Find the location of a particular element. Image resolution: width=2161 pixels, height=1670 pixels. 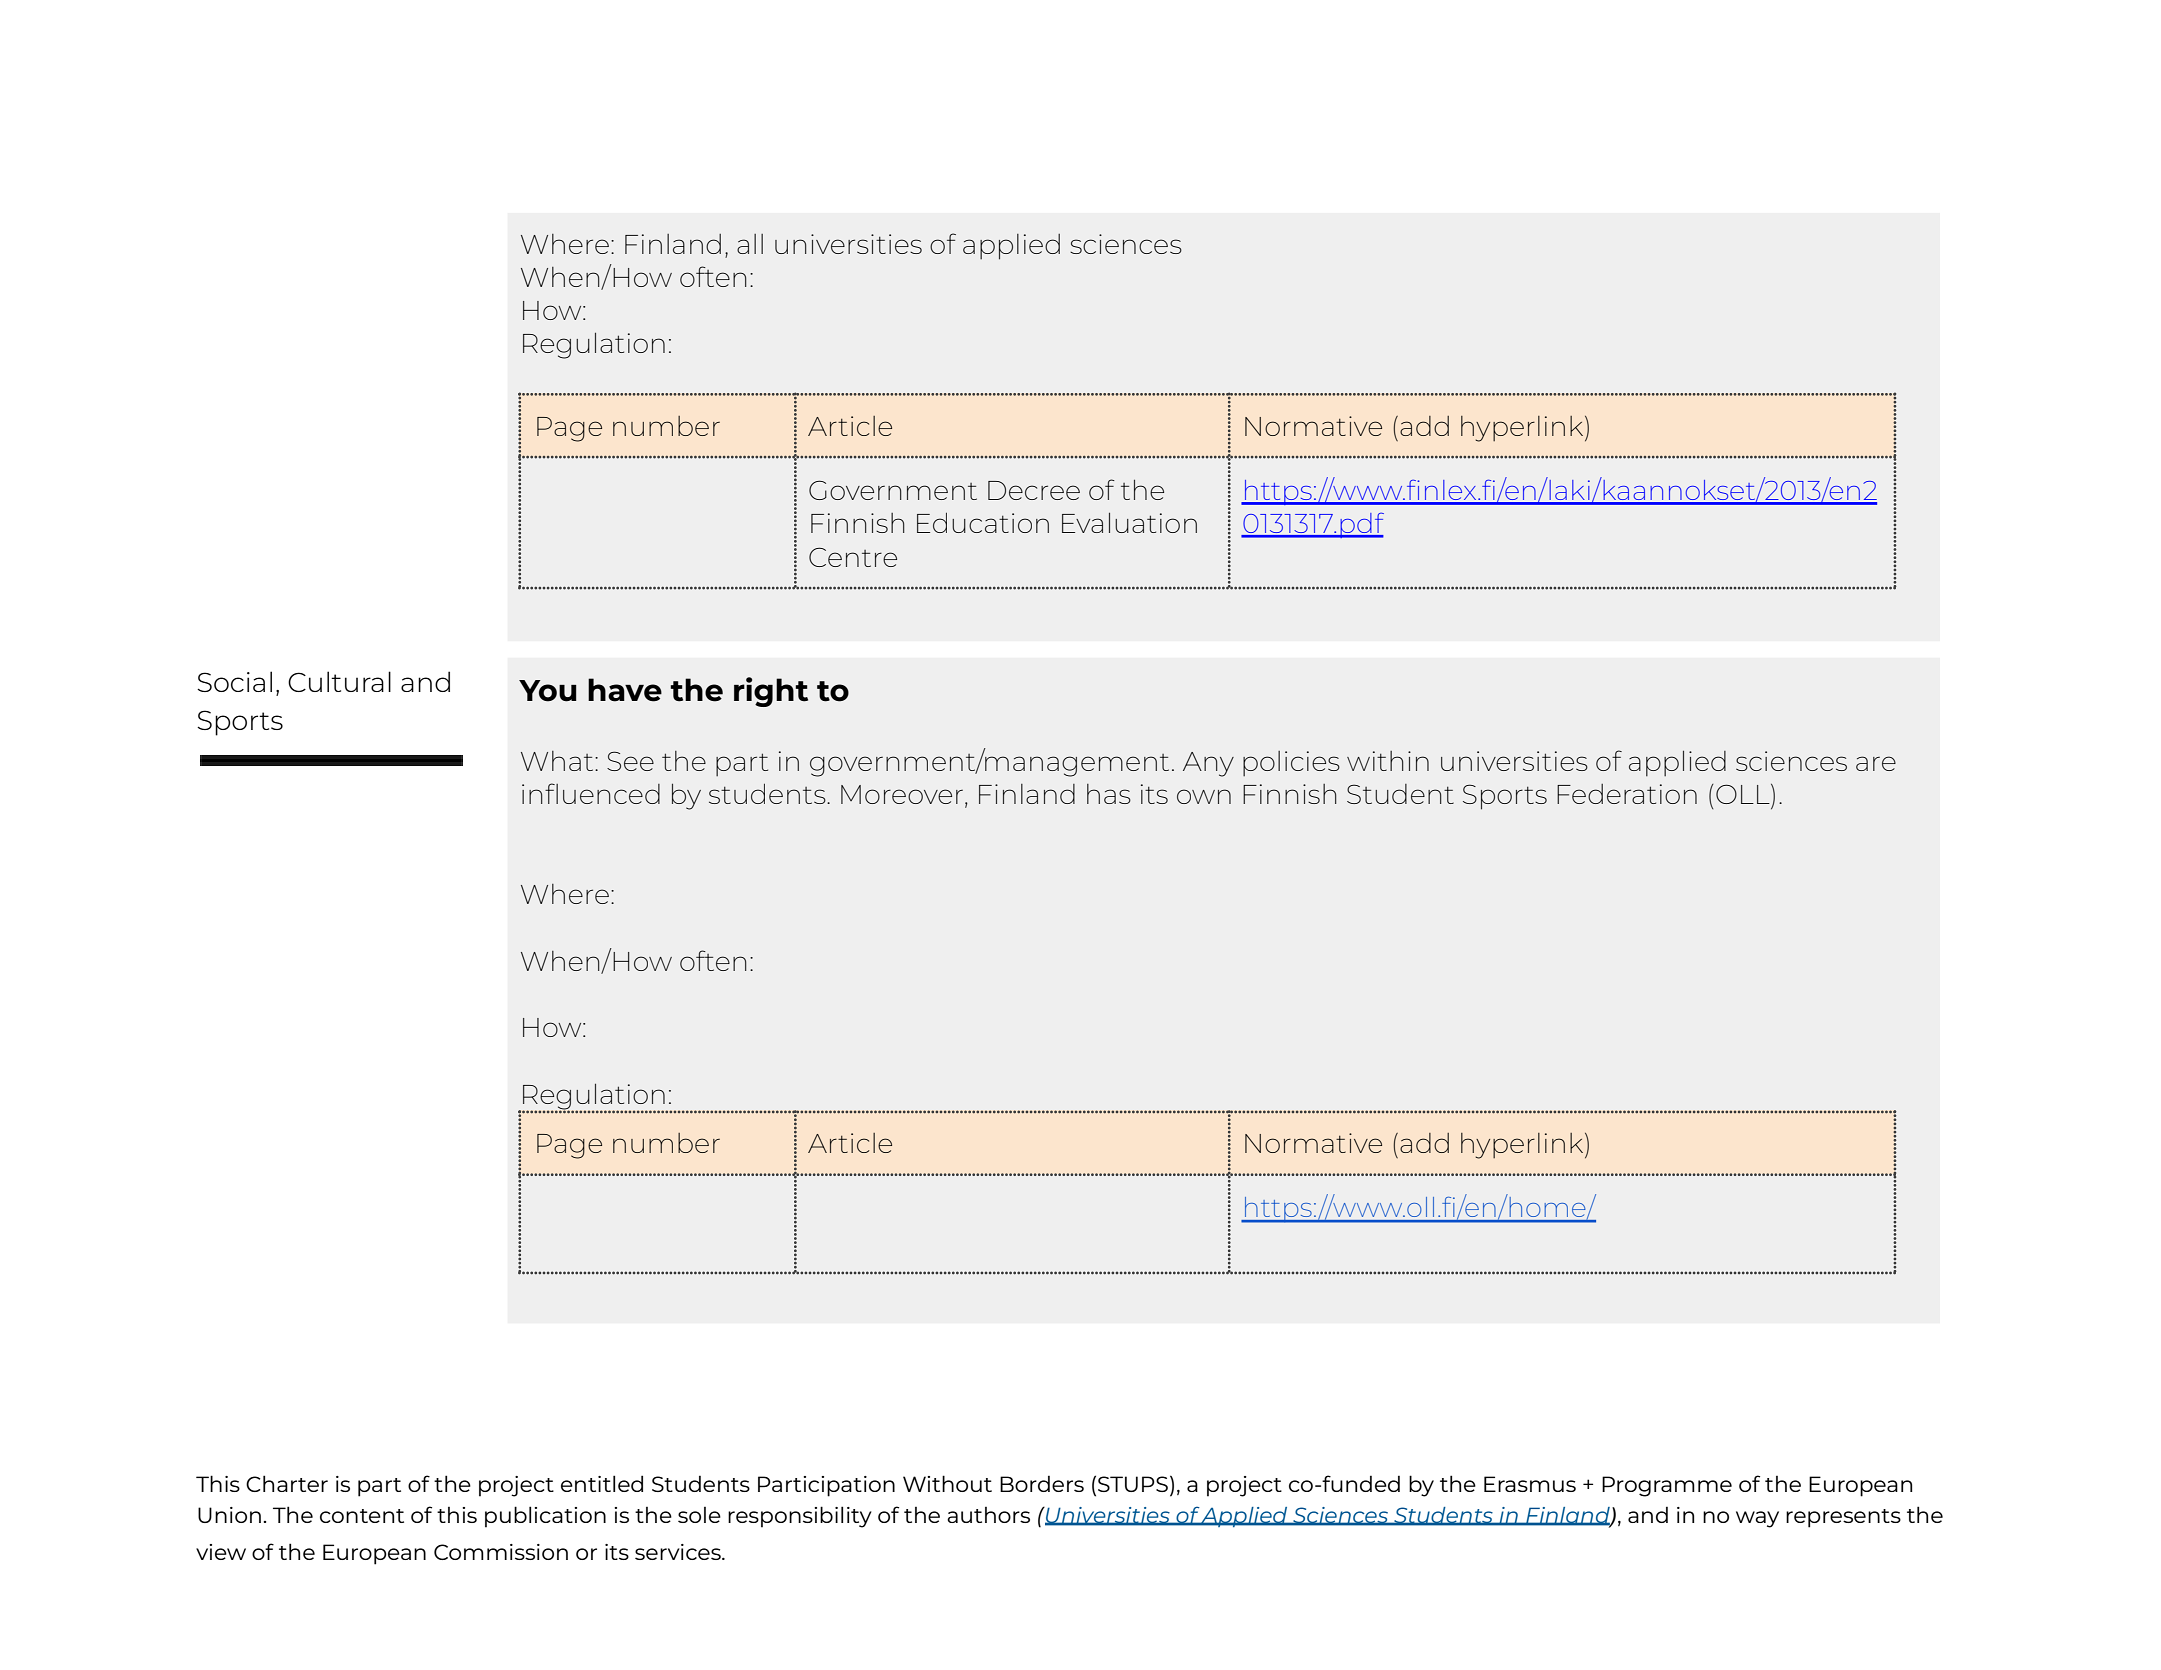

Programme is located at coordinates (1667, 1486).
